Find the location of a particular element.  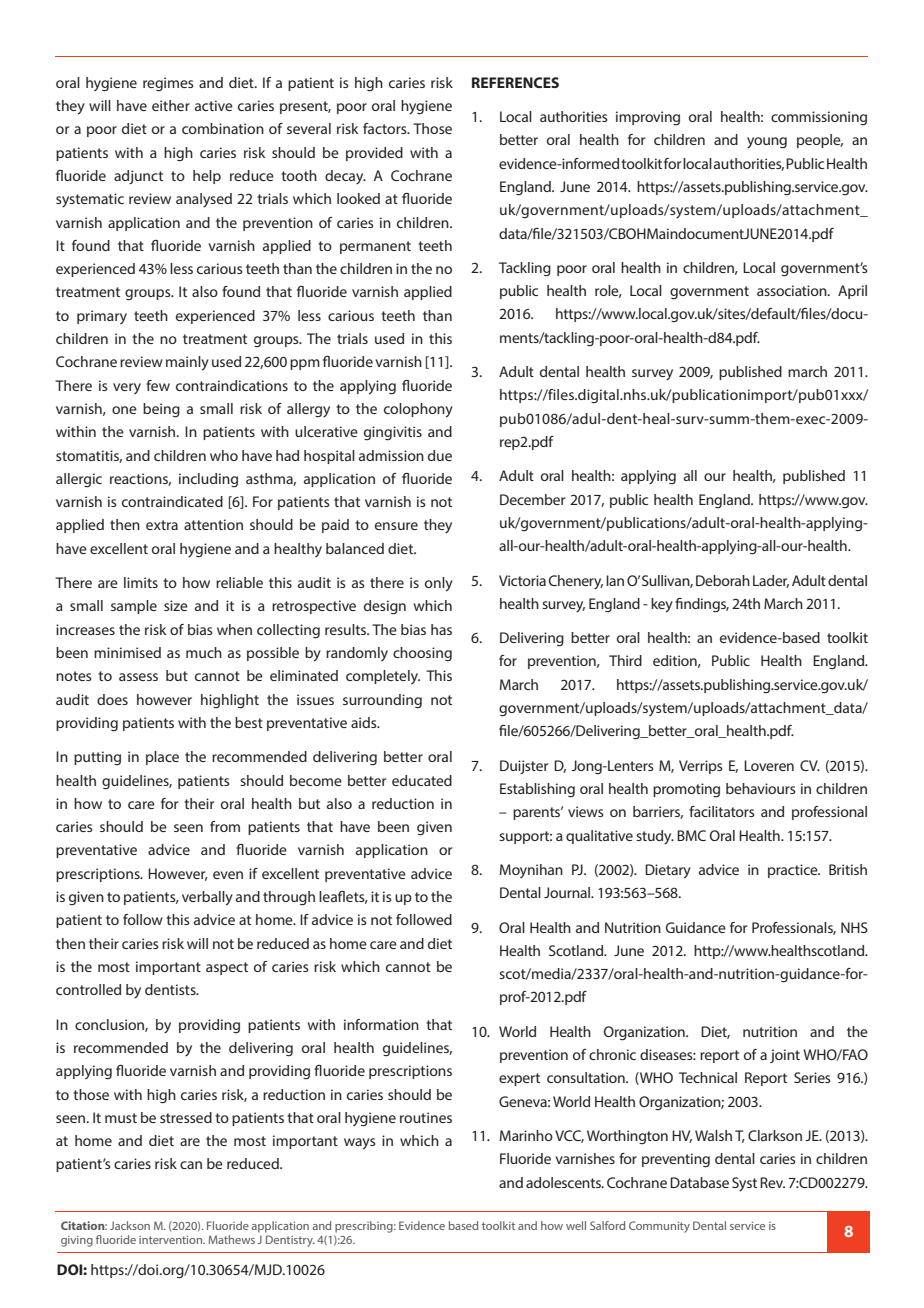

young is located at coordinates (767, 143).
